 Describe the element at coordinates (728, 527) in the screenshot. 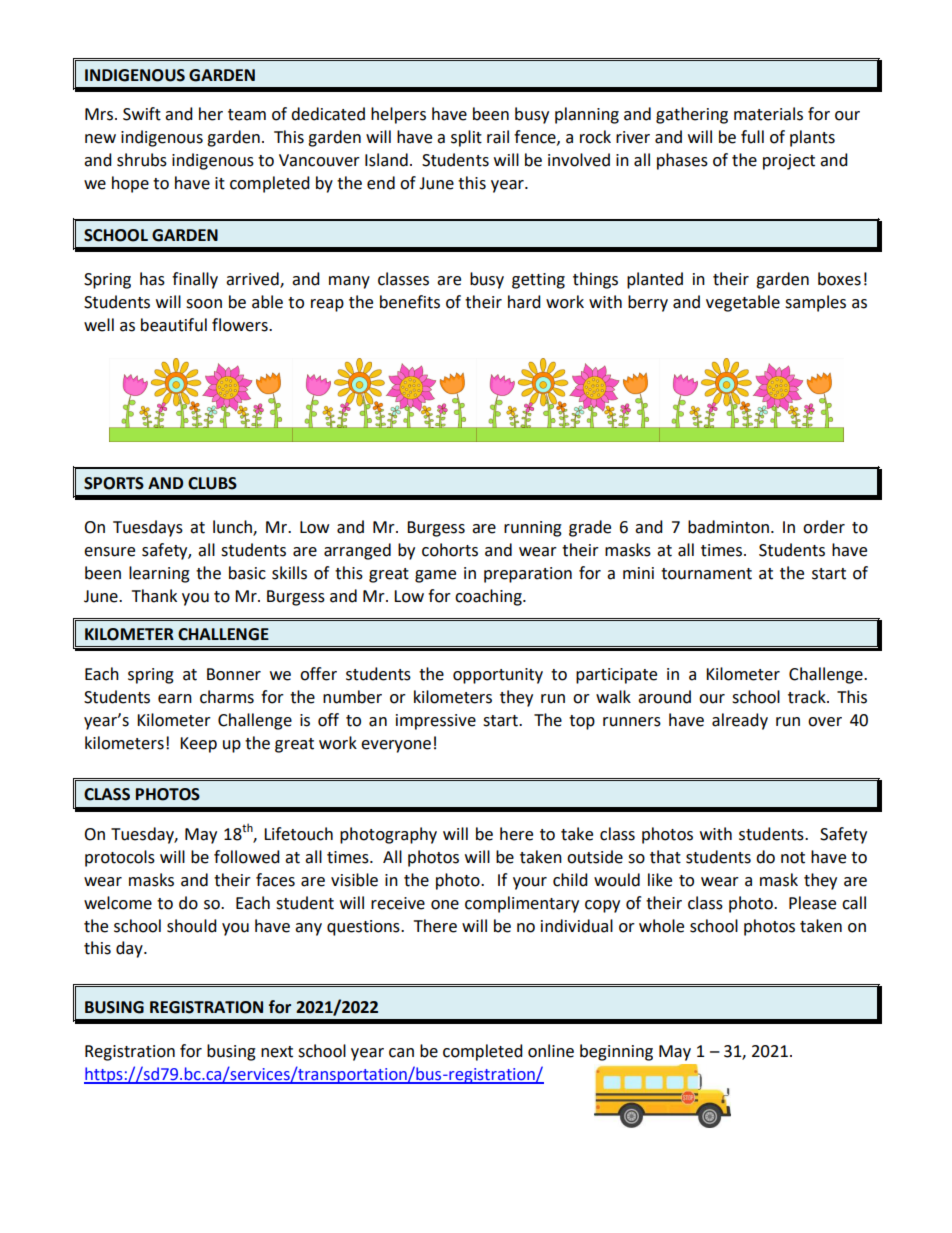

I see `badminton` at that location.
